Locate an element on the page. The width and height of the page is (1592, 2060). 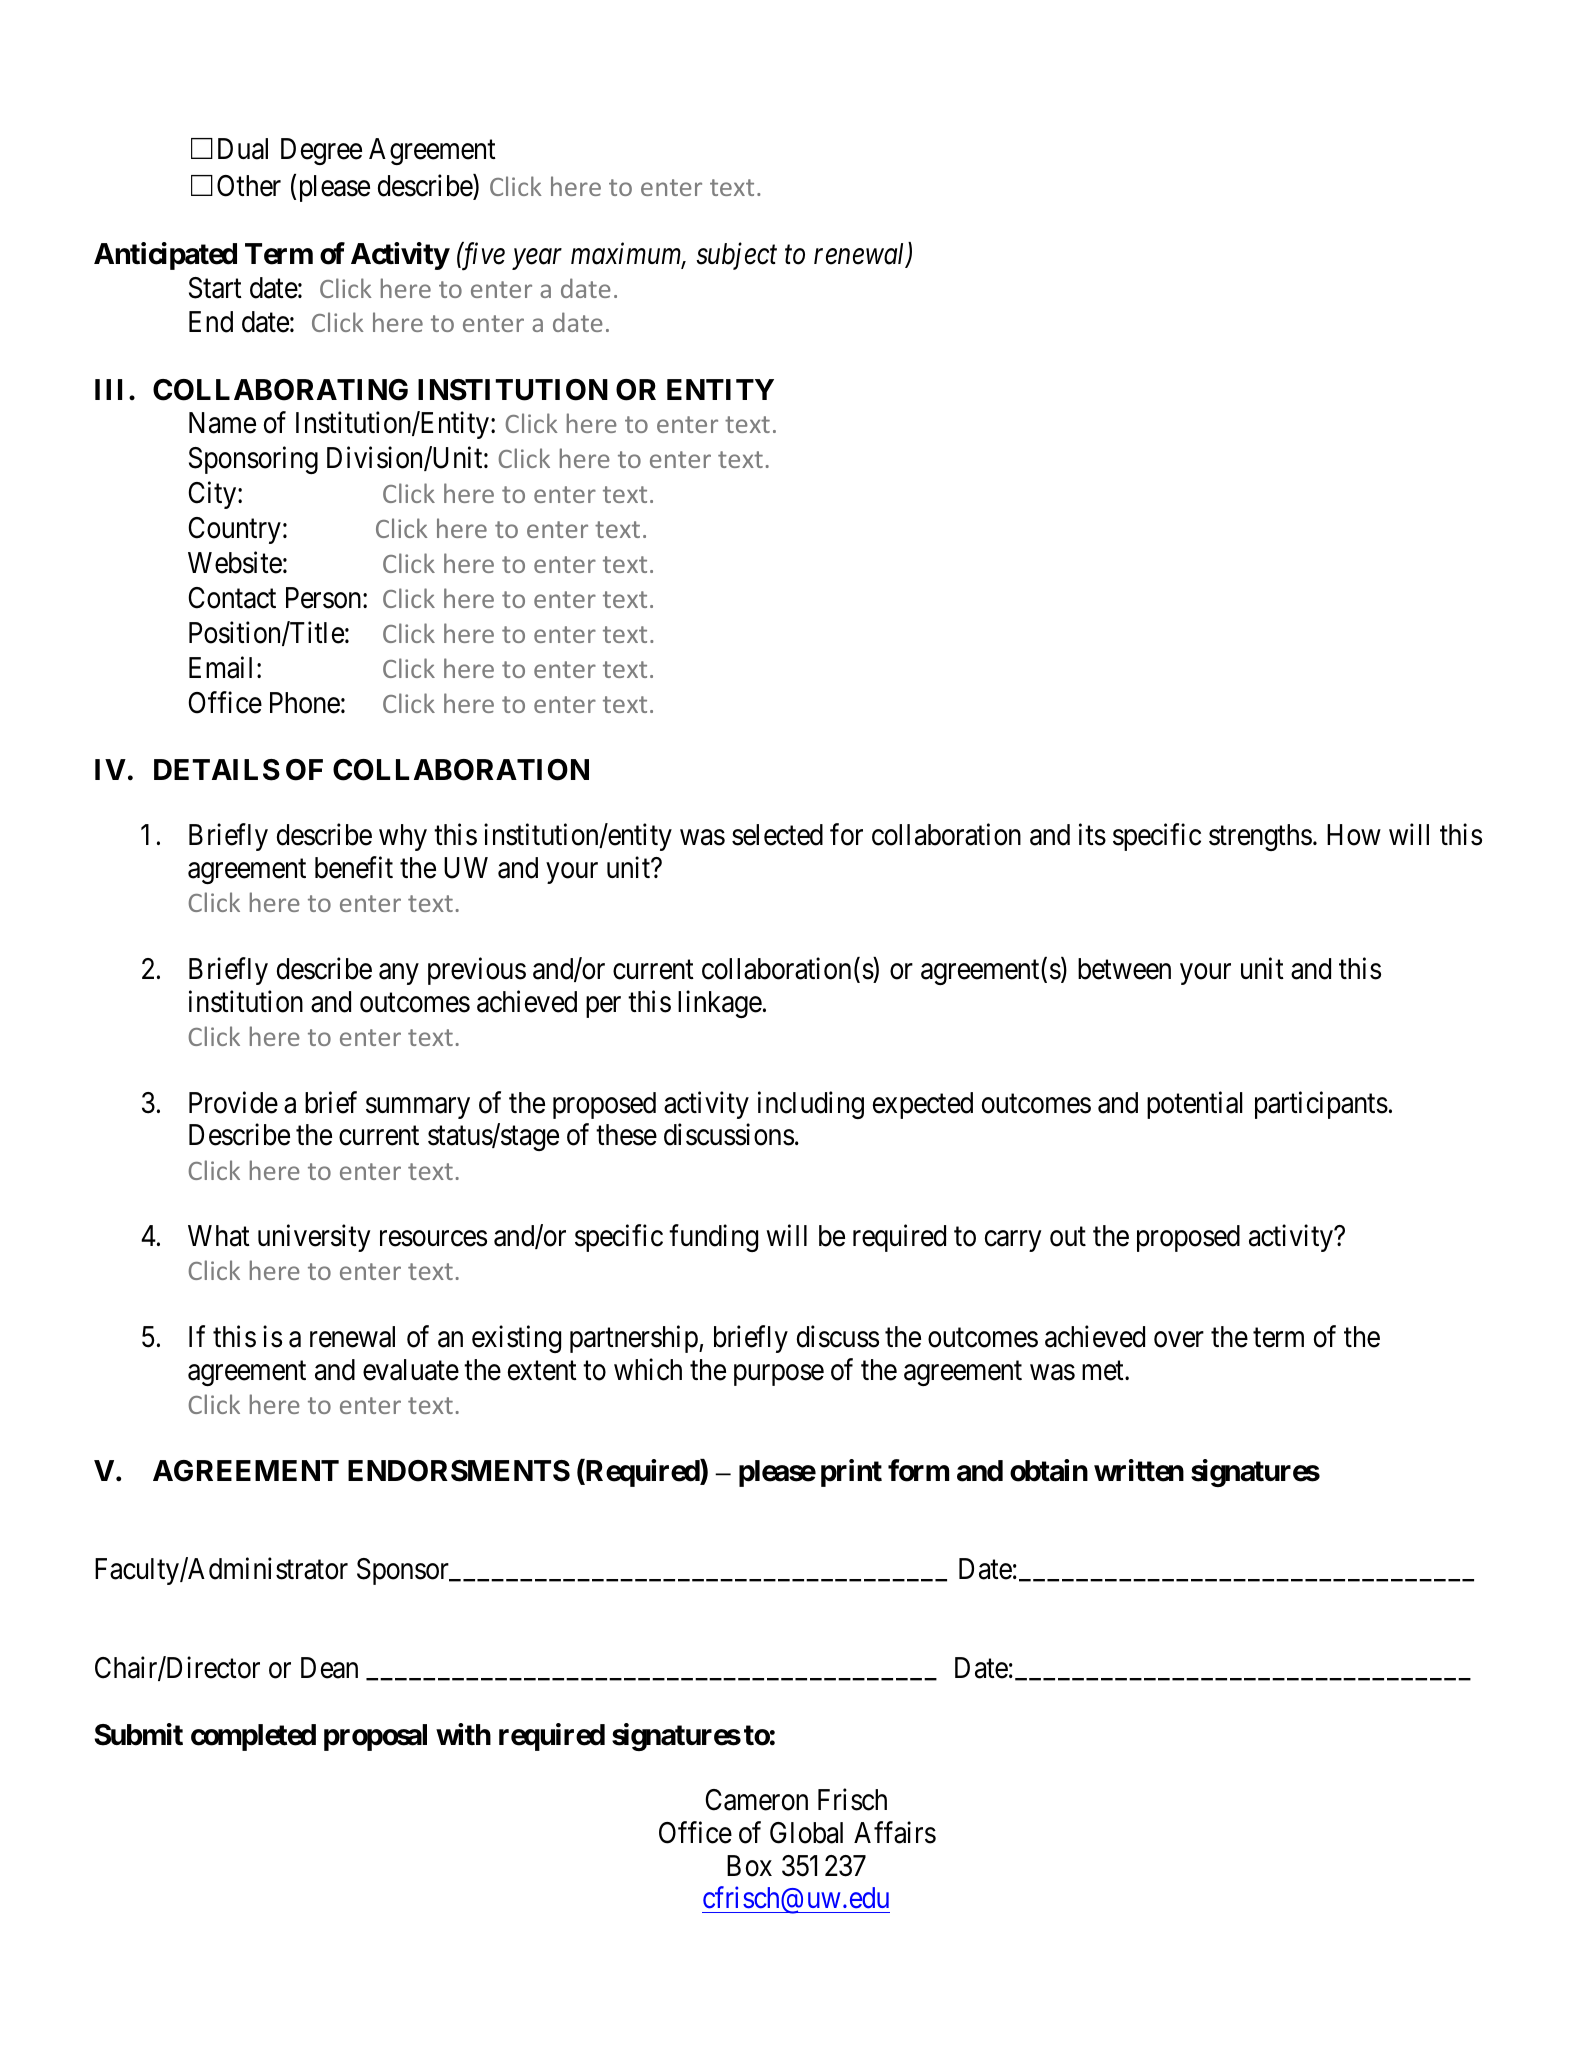
over is located at coordinates (1179, 1340).
